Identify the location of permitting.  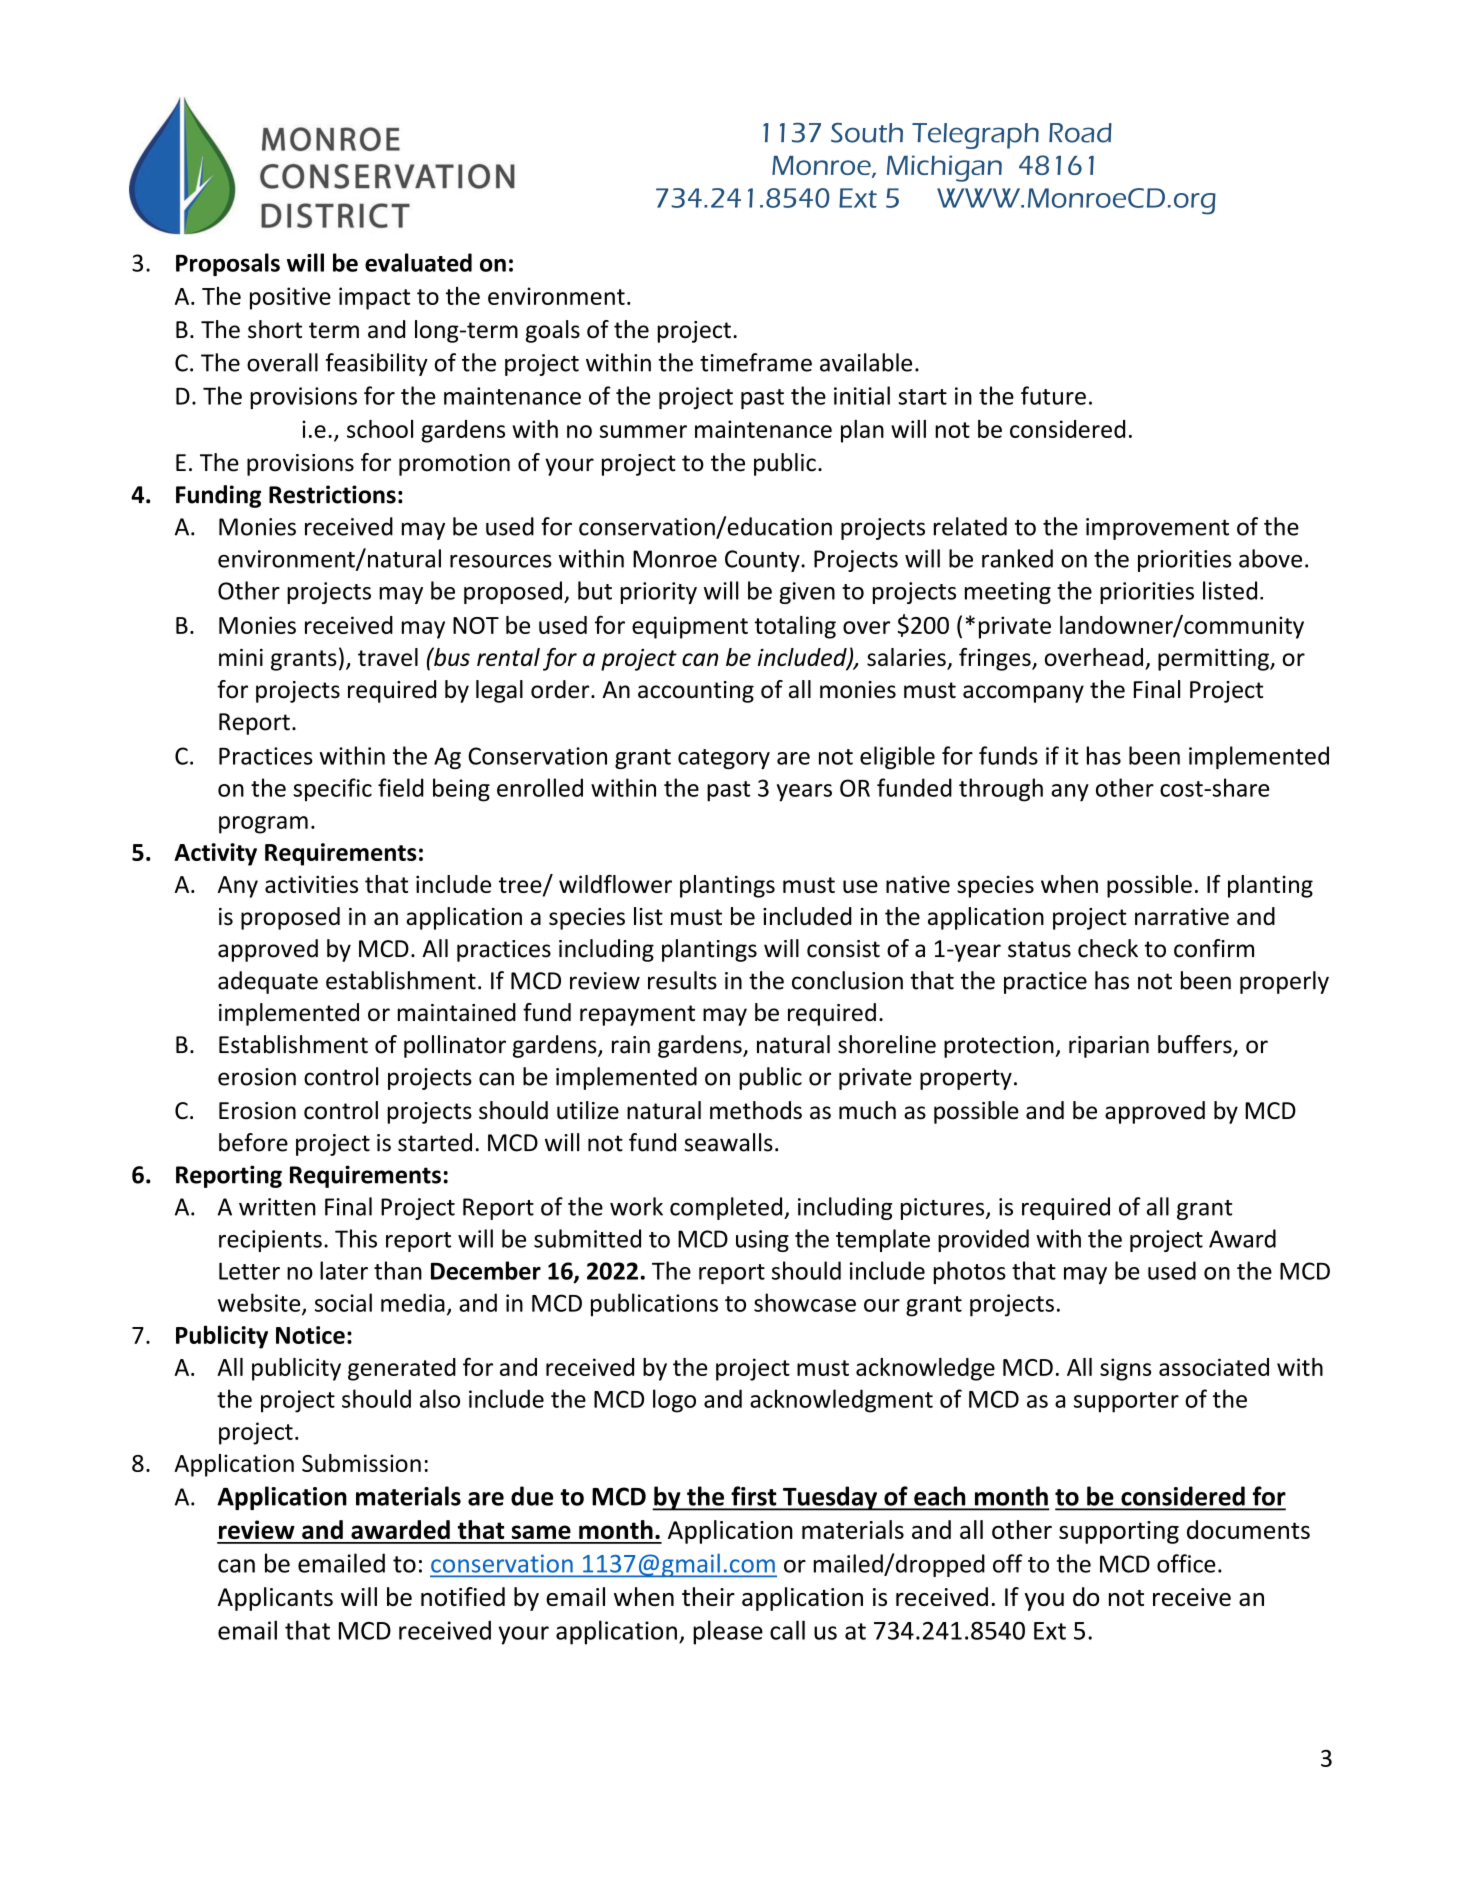
(1214, 659).
